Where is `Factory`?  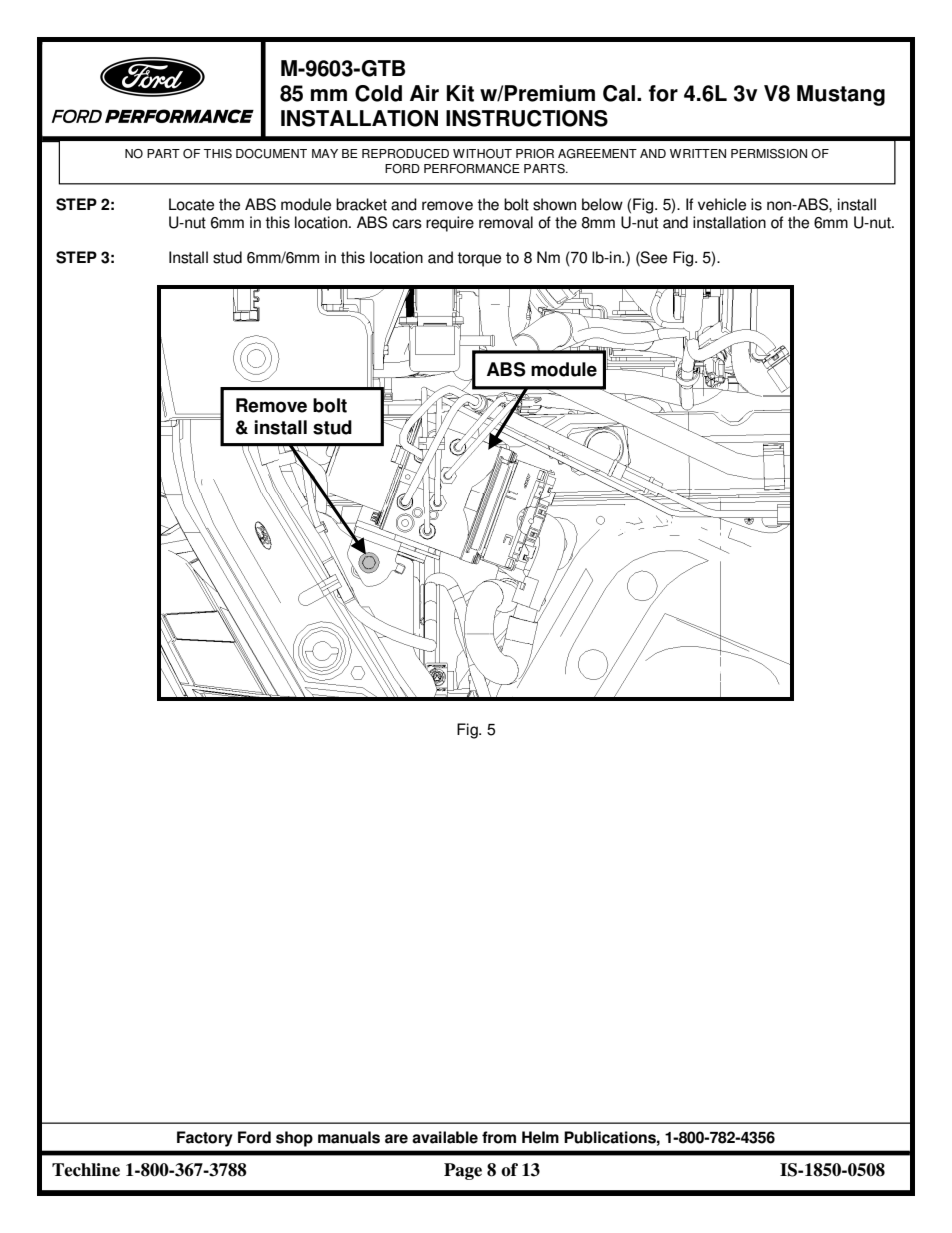 Factory is located at coordinates (205, 1139).
